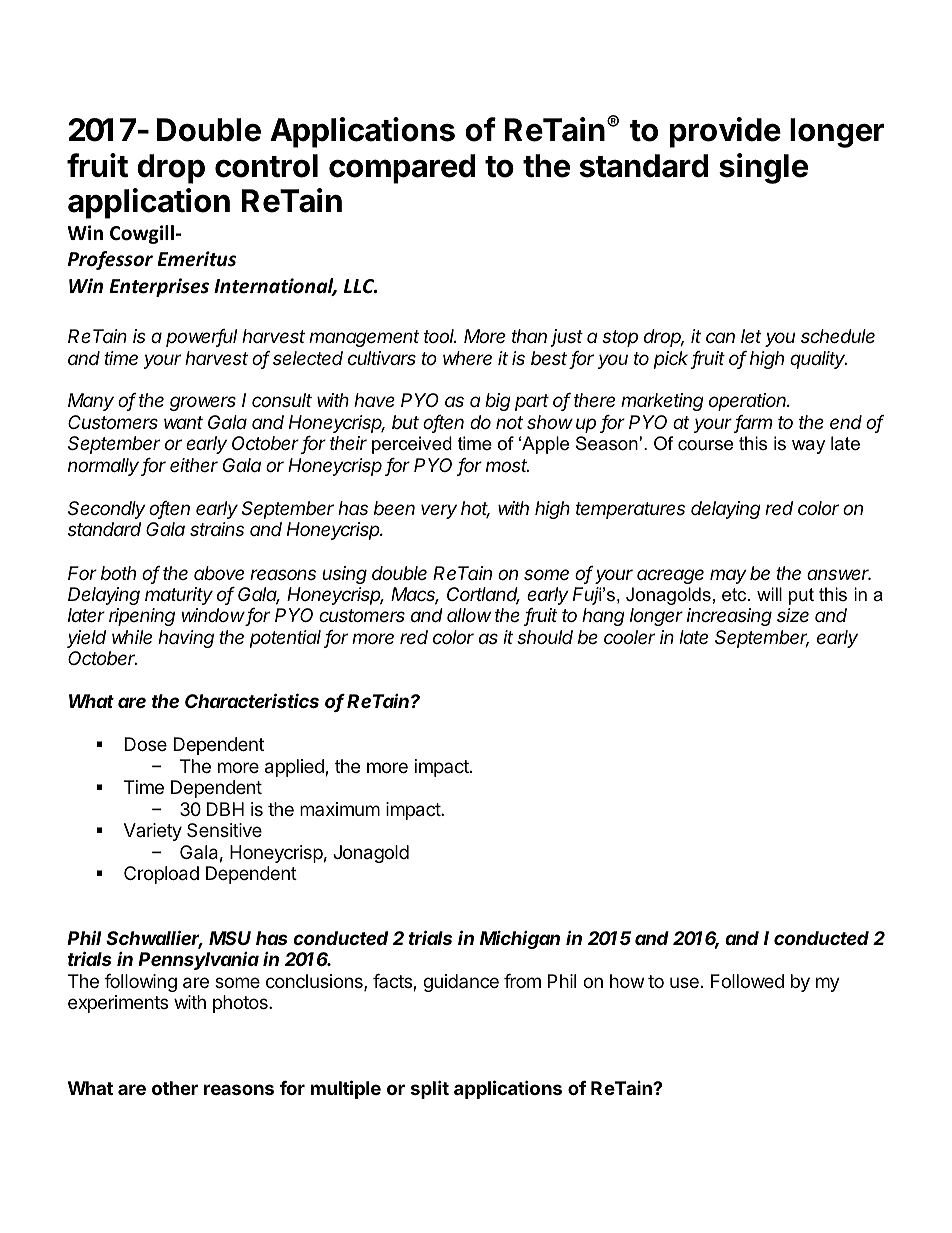 The width and height of the document is (952, 1233). I want to click on single, so click(763, 168).
